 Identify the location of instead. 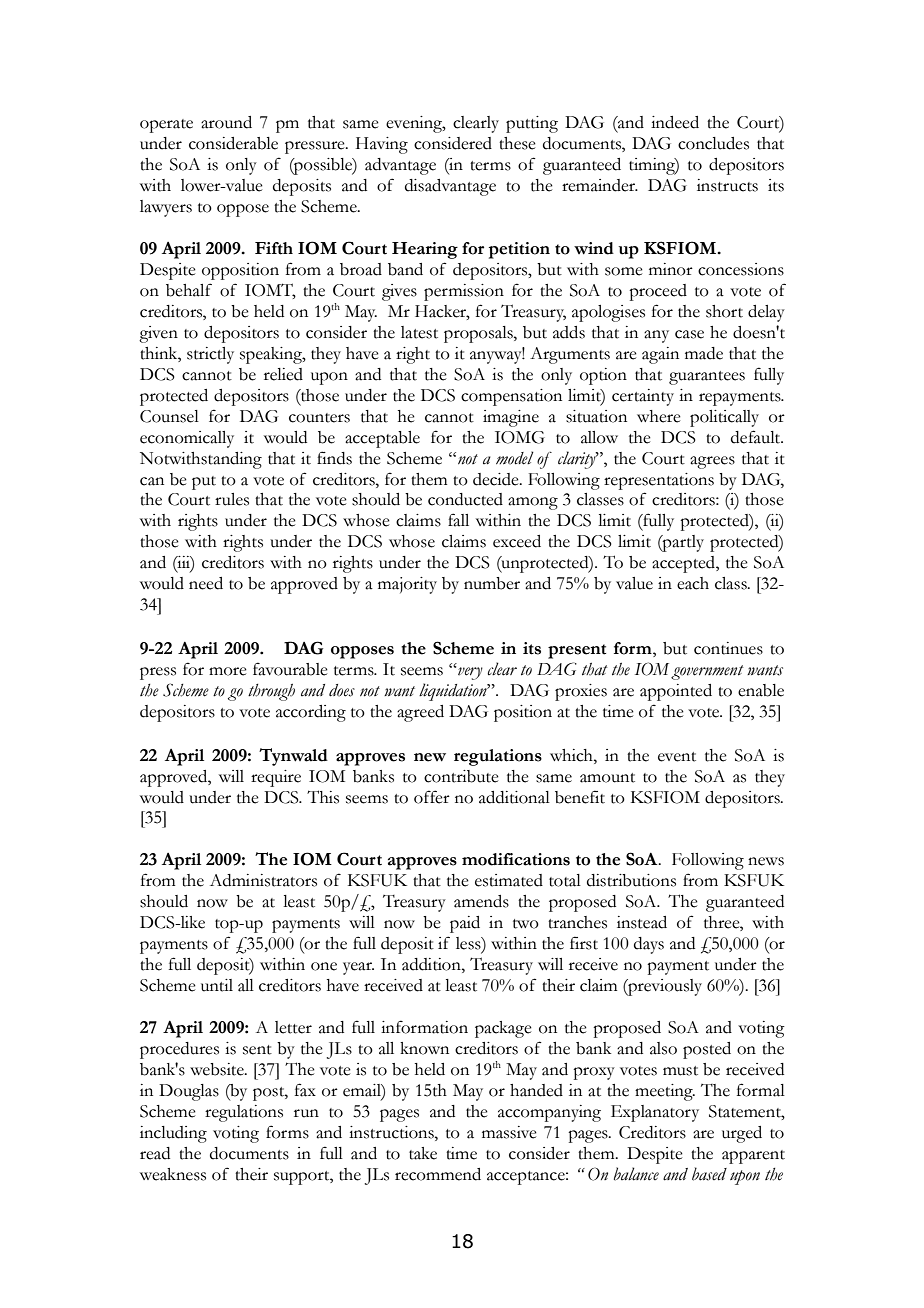
(642, 922).
